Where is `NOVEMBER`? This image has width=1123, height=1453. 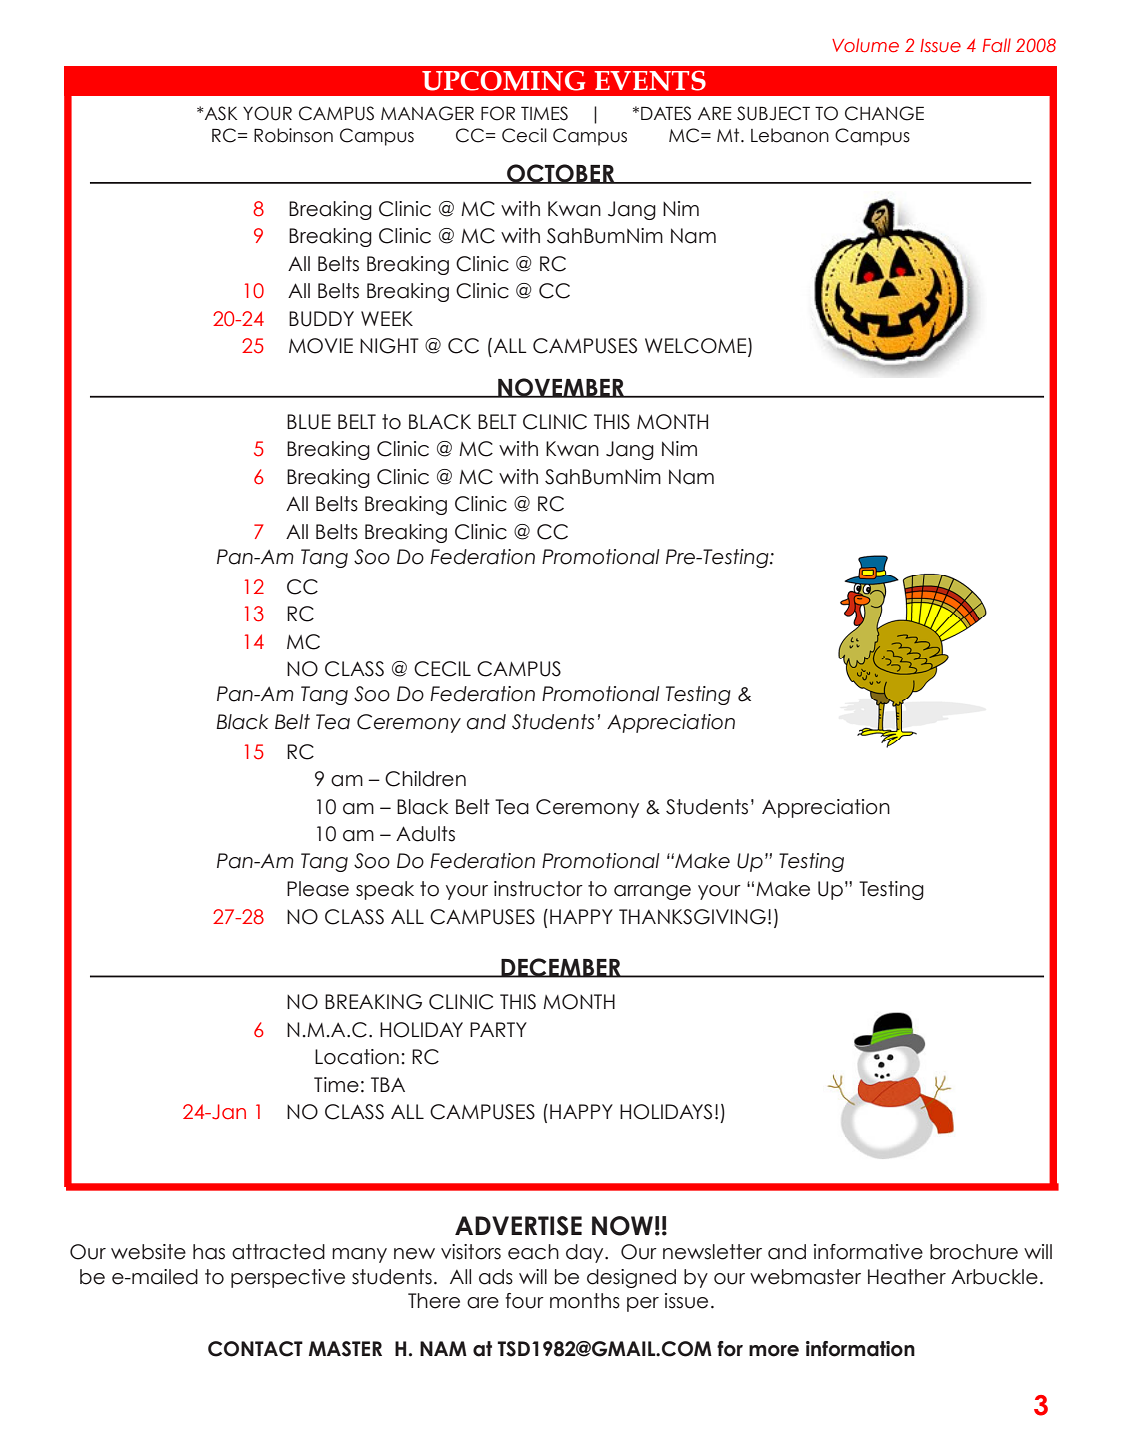 NOVEMBER is located at coordinates (561, 388).
